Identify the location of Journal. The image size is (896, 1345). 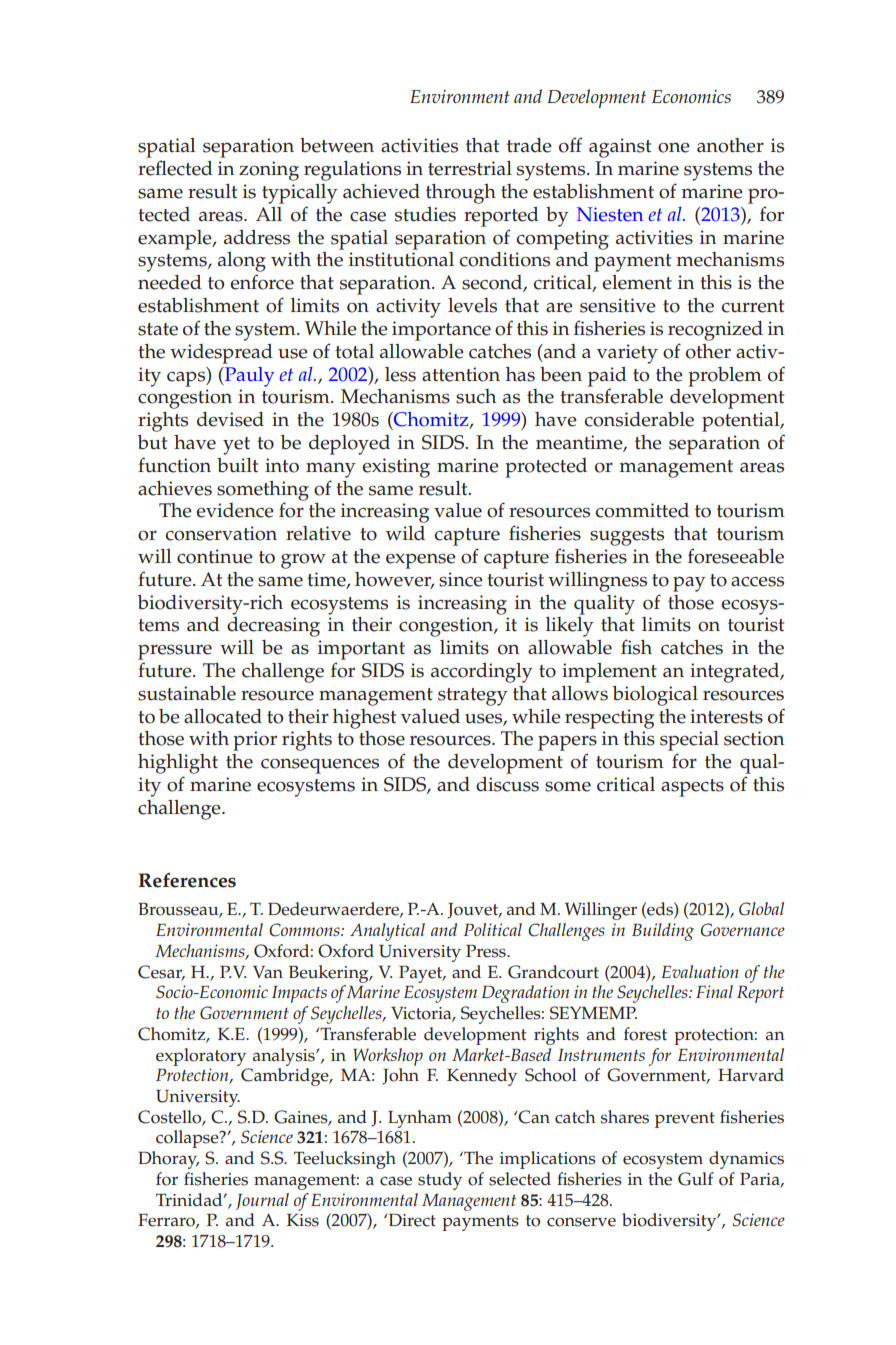
(262, 1201).
